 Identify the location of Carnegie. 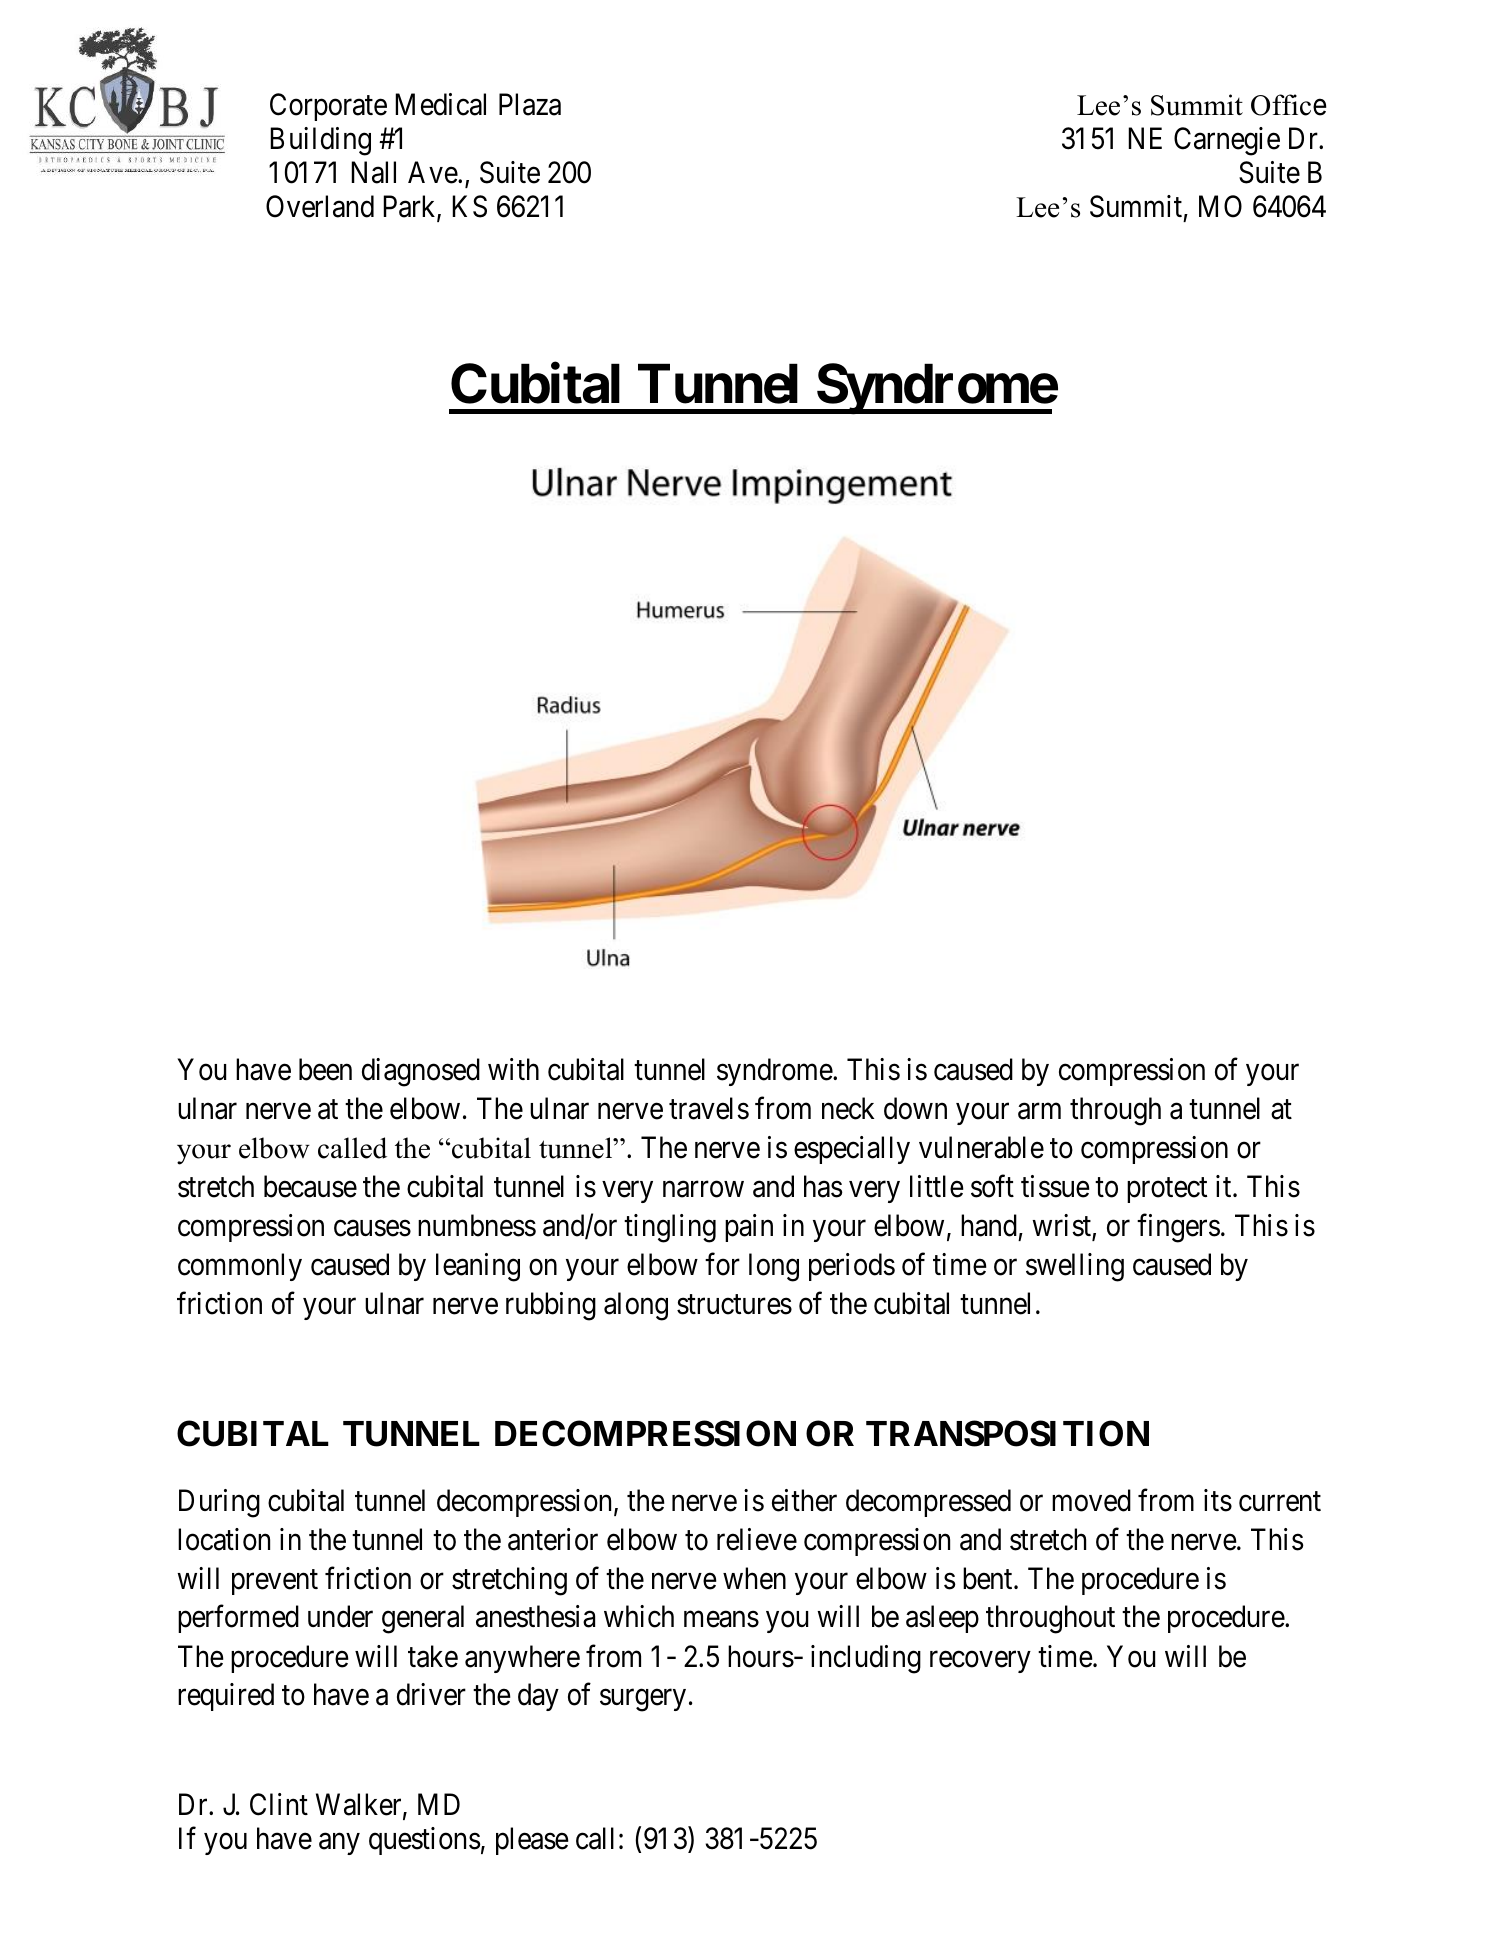
(1227, 141).
